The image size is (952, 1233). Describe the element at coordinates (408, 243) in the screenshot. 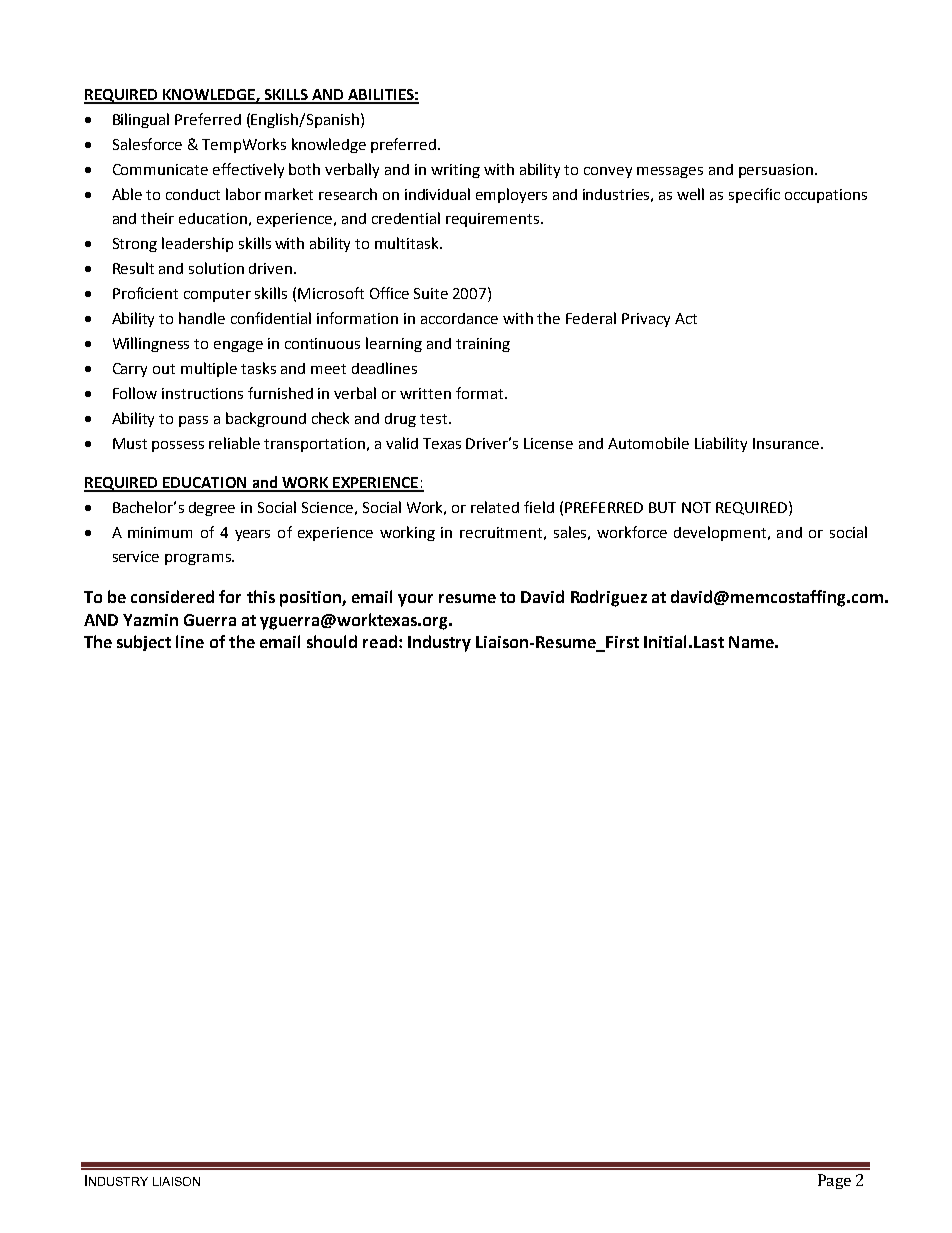

I see `multitask` at that location.
